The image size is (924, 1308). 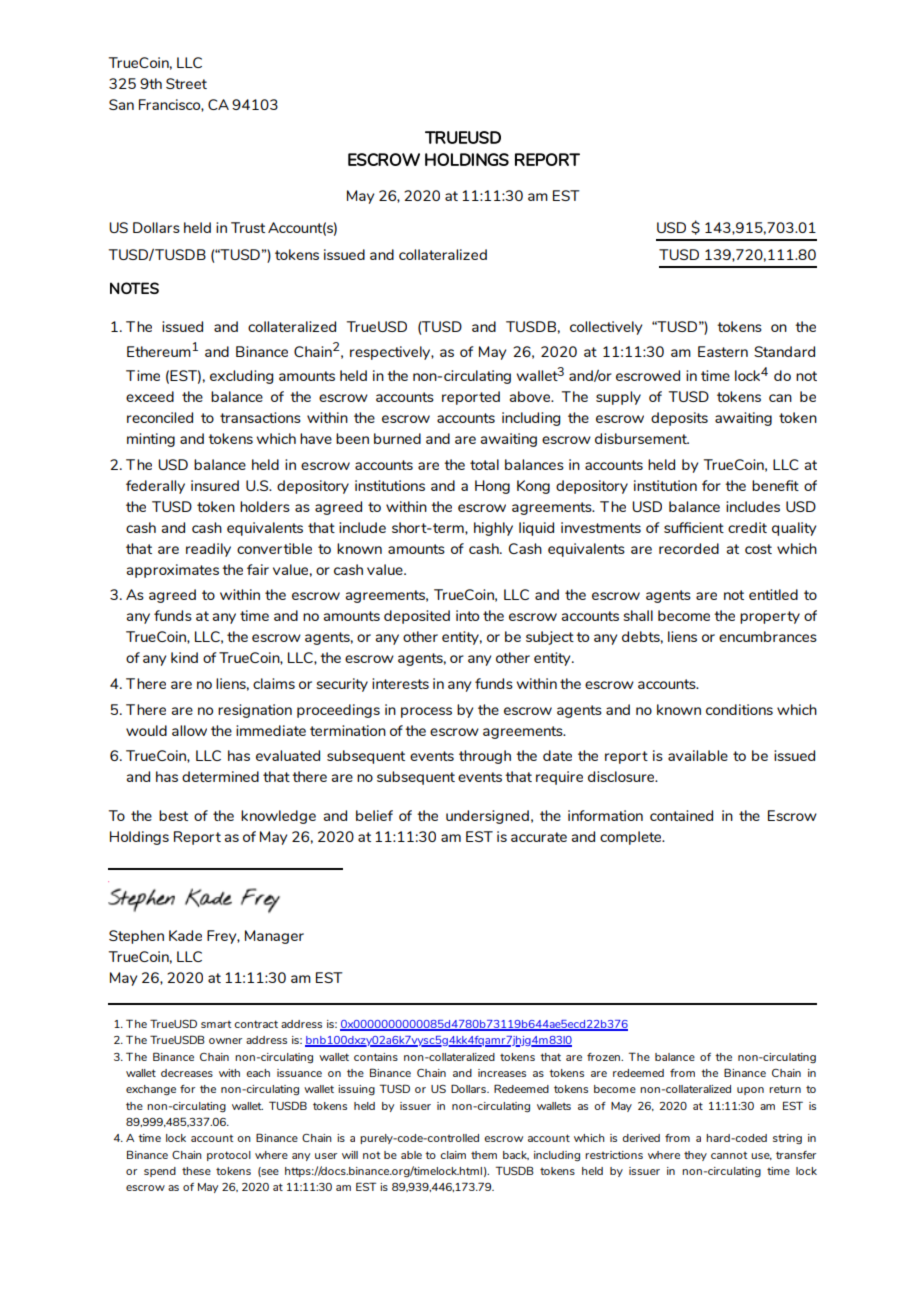 I want to click on protocol, so click(x=229, y=1156).
